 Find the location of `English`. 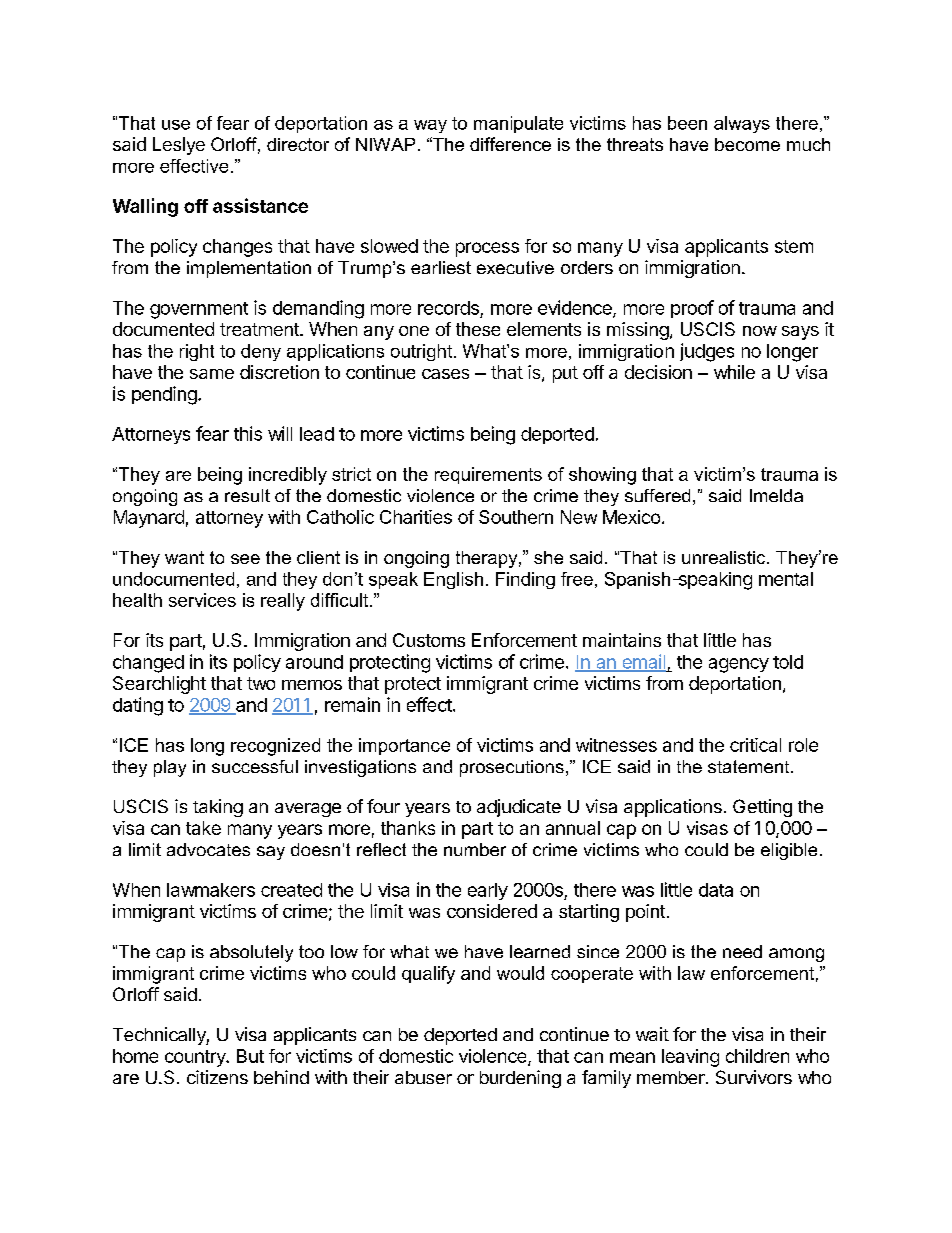

English is located at coordinates (453, 580).
